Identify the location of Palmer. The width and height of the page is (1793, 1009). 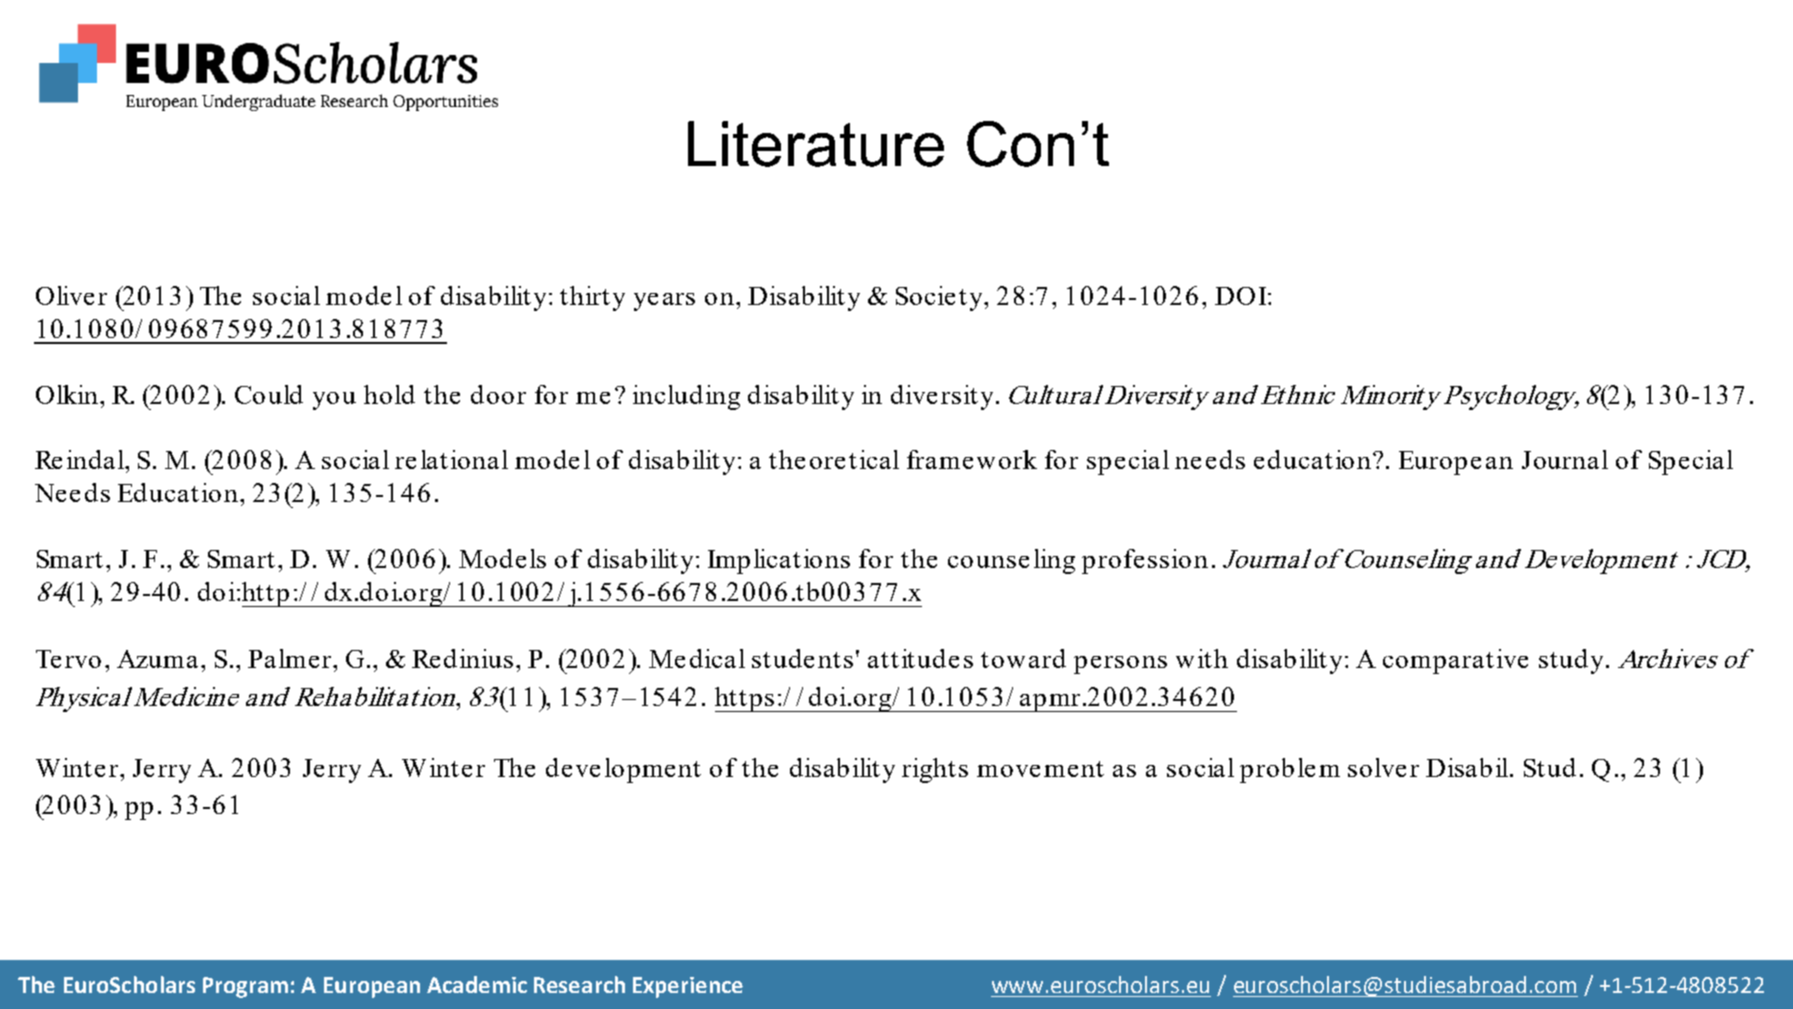
(291, 658).
